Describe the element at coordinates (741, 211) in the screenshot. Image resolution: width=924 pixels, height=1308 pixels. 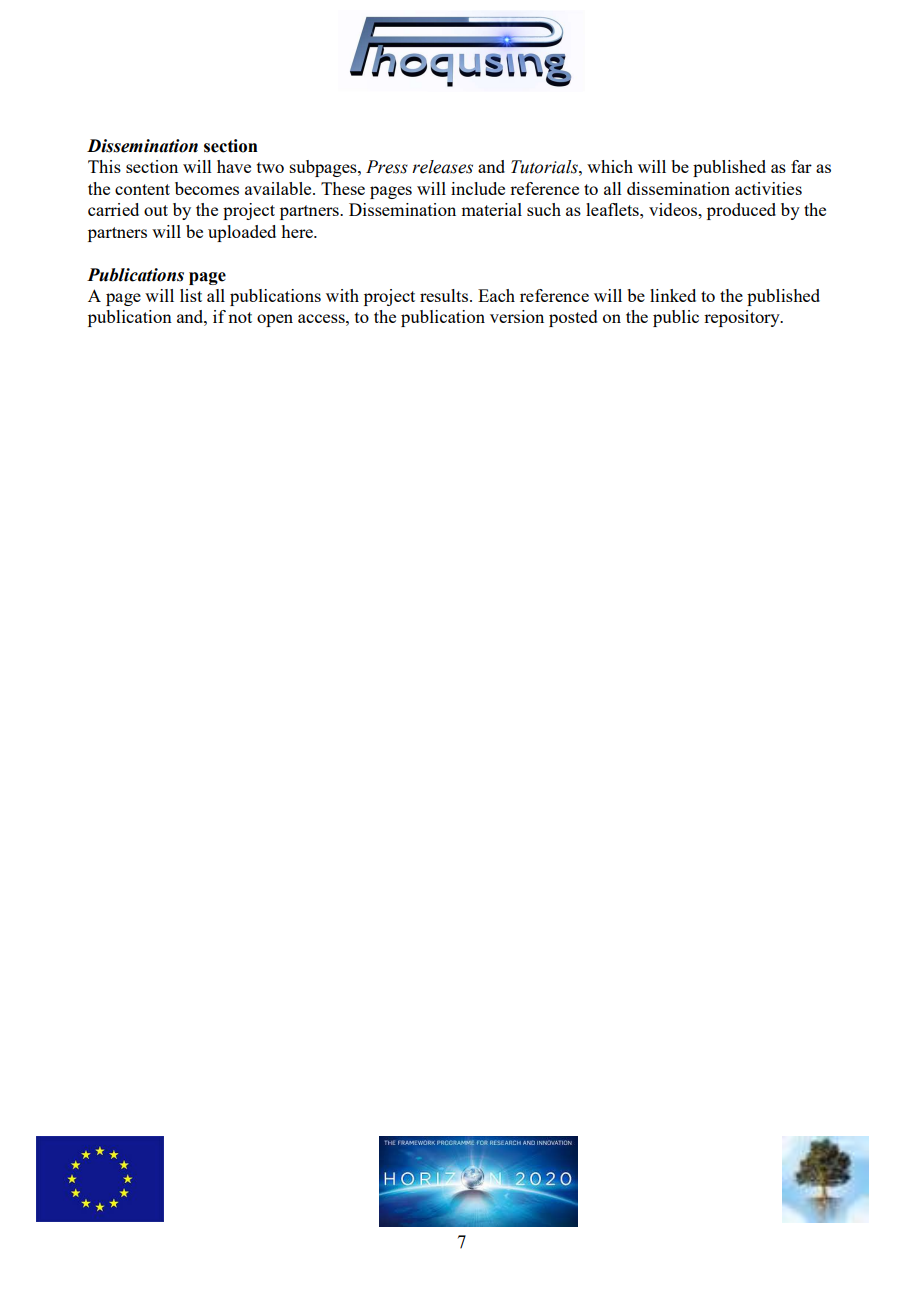
I see `produced` at that location.
